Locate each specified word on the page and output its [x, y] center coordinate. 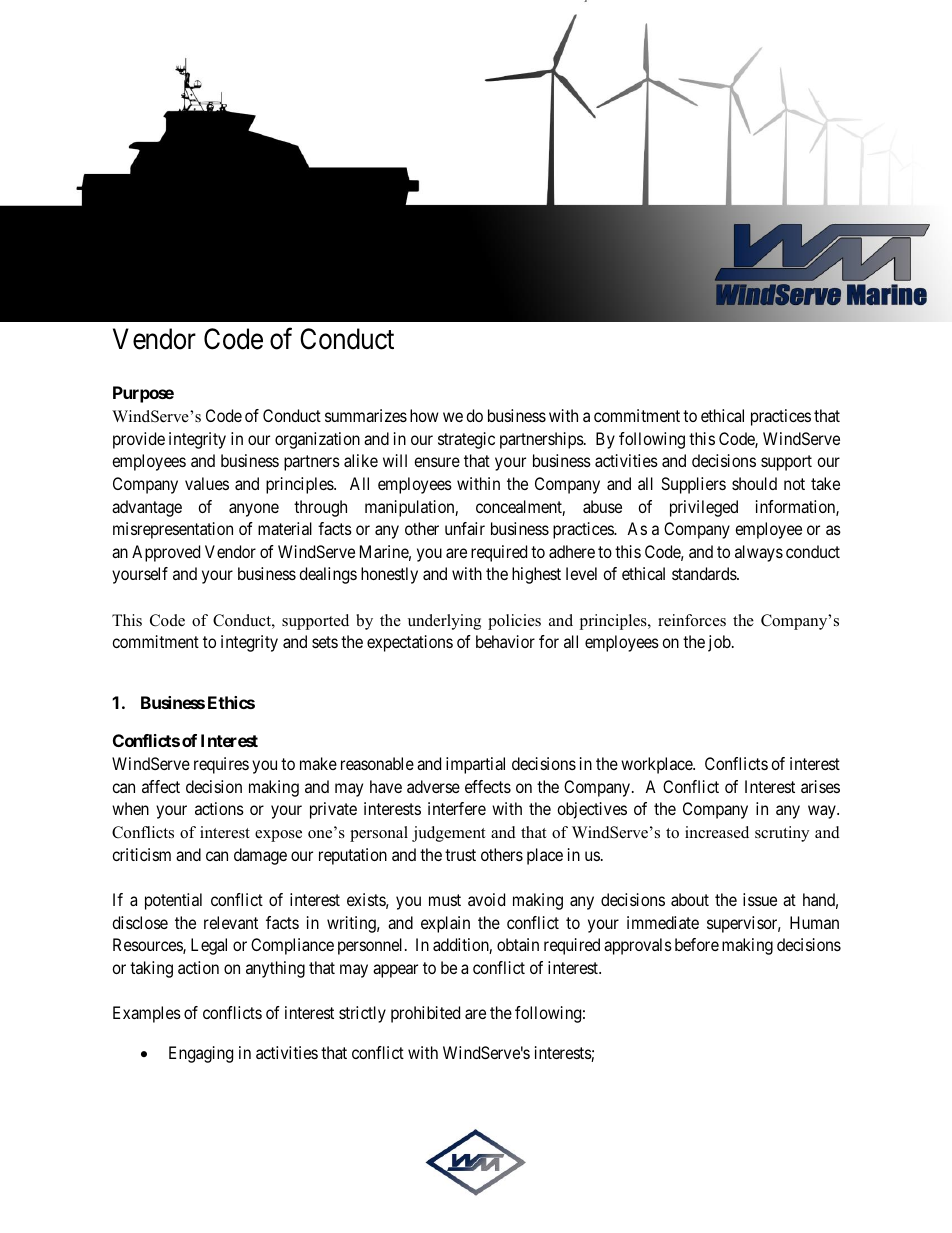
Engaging [201, 1054]
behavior [505, 641]
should [754, 483]
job [720, 643]
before [697, 944]
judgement [448, 834]
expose [278, 836]
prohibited [425, 1014]
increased [717, 832]
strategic [466, 440]
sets [325, 642]
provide [139, 440]
